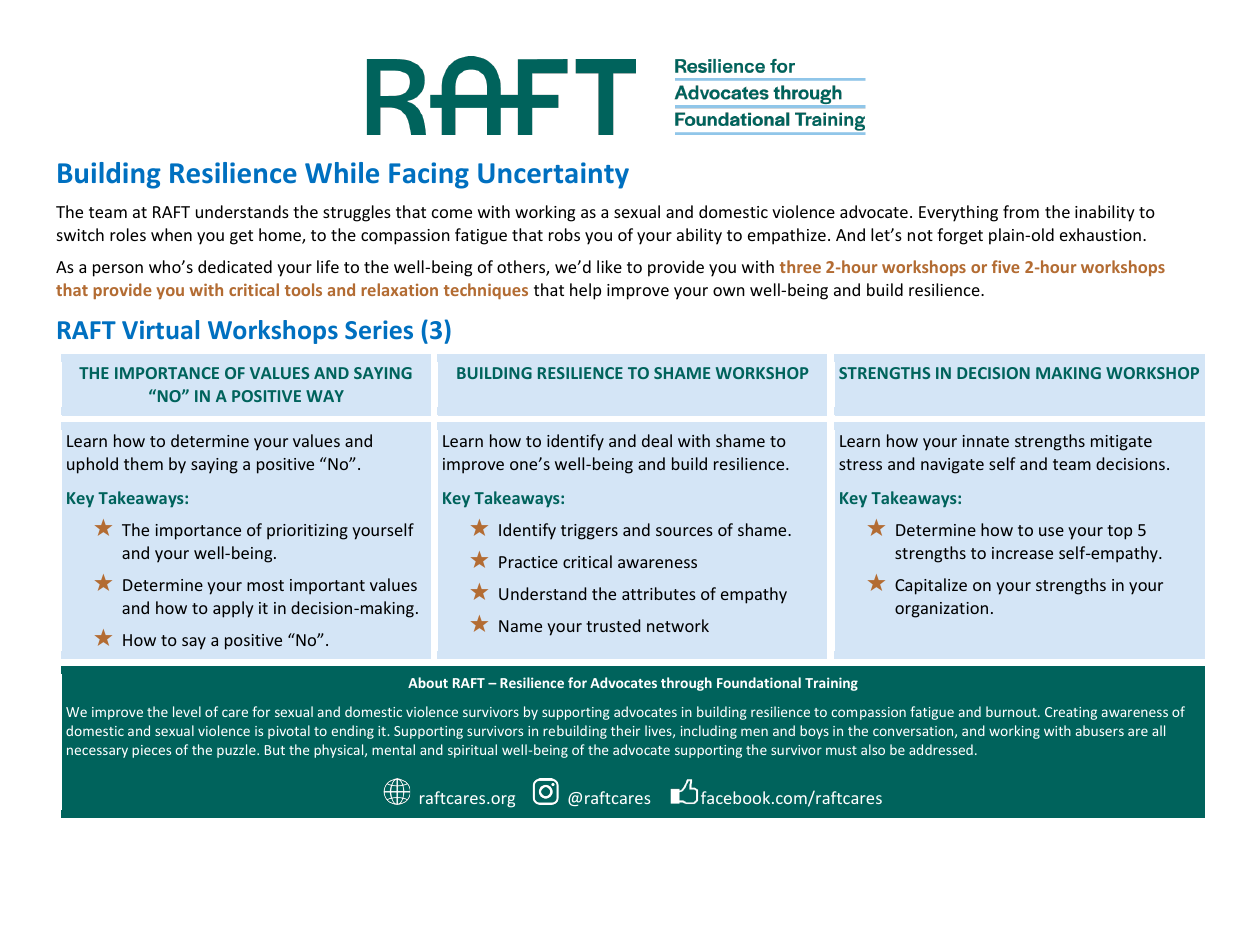  Describe the element at coordinates (342, 173) in the screenshot. I see `While` at that location.
